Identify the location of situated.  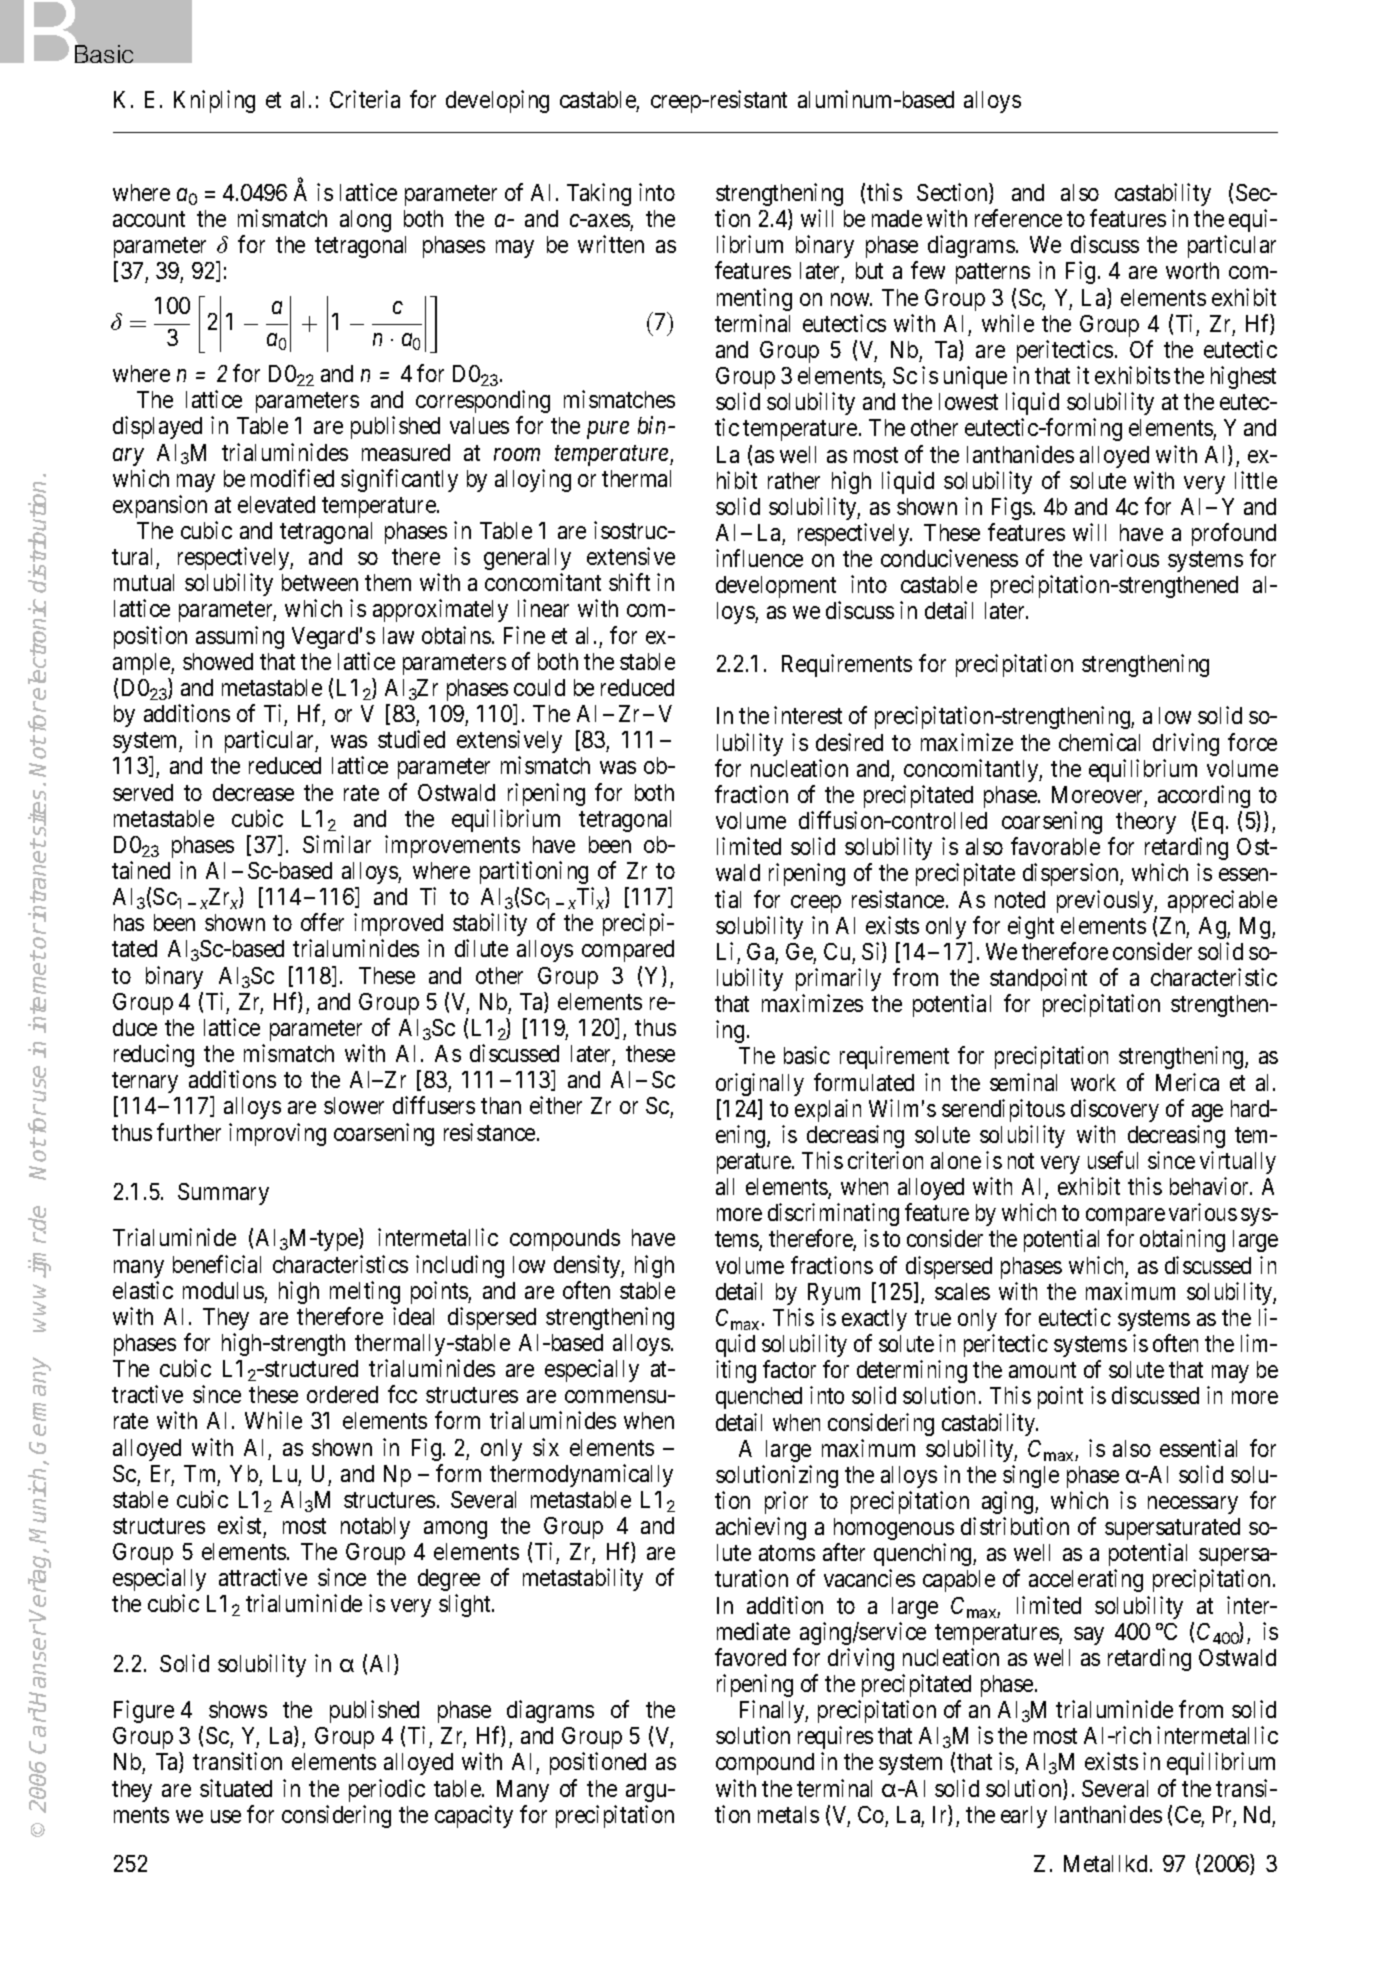
(236, 1788).
